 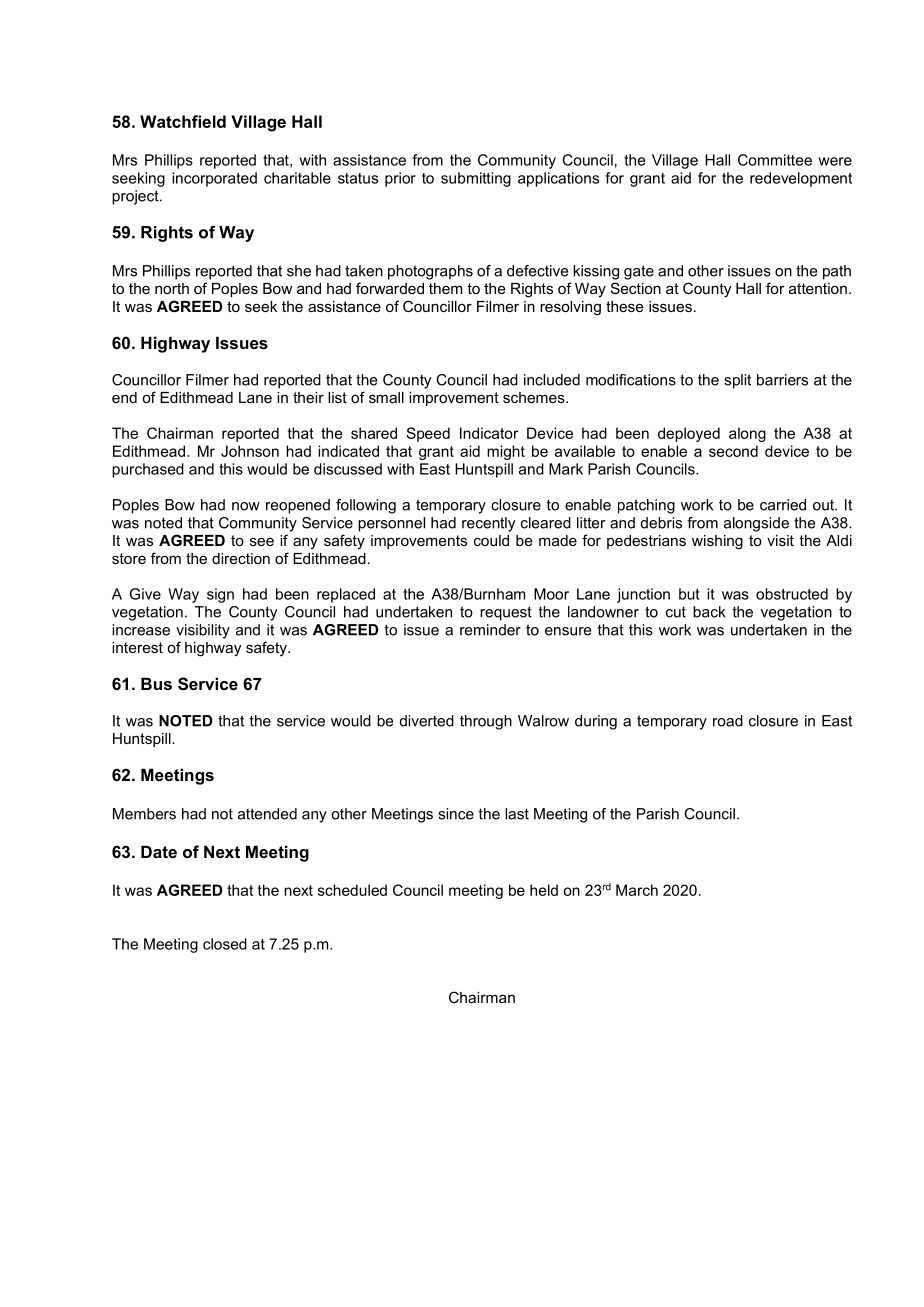 I want to click on direction, so click(x=241, y=558).
